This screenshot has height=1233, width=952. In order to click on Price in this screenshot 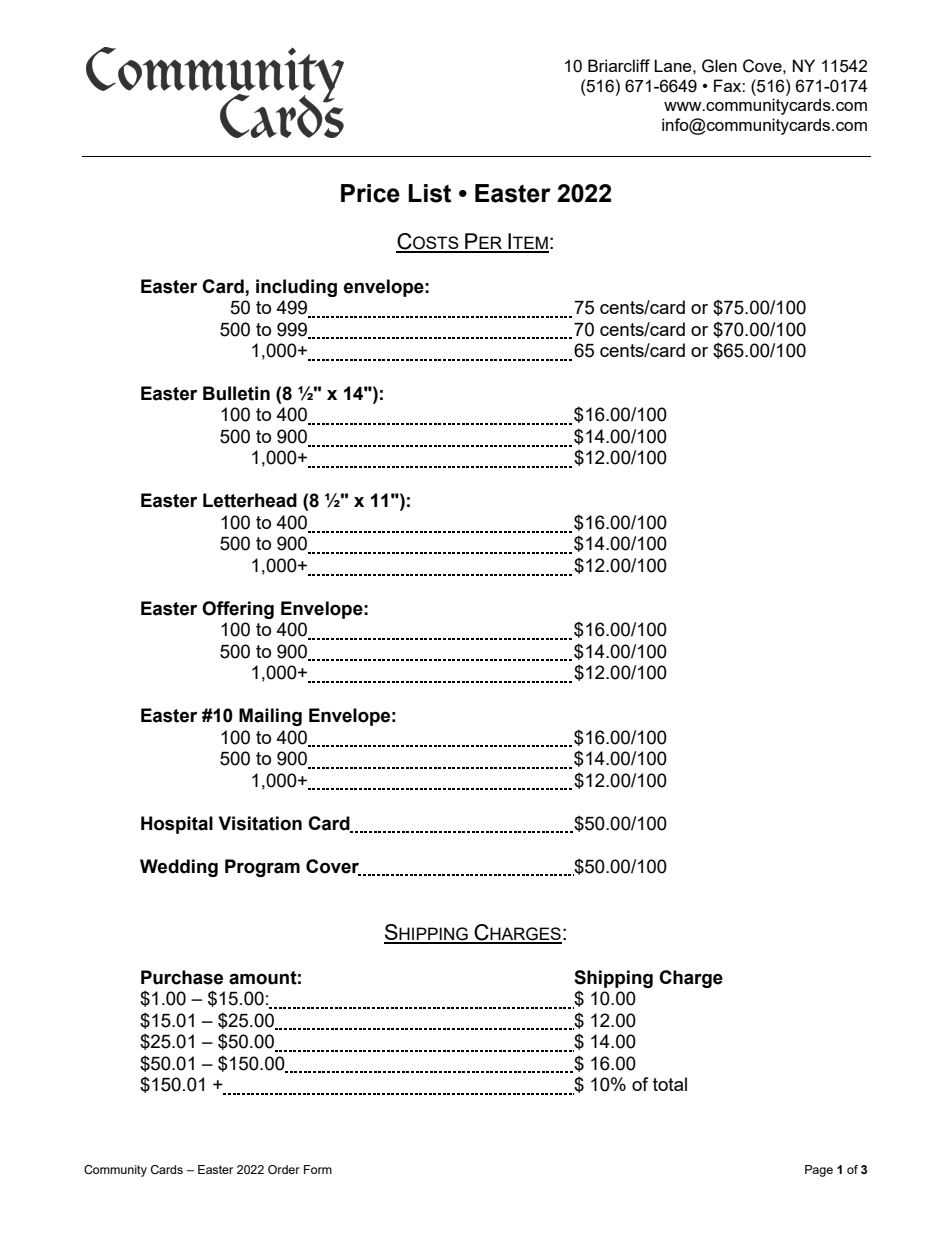, I will do `click(370, 193)`.
